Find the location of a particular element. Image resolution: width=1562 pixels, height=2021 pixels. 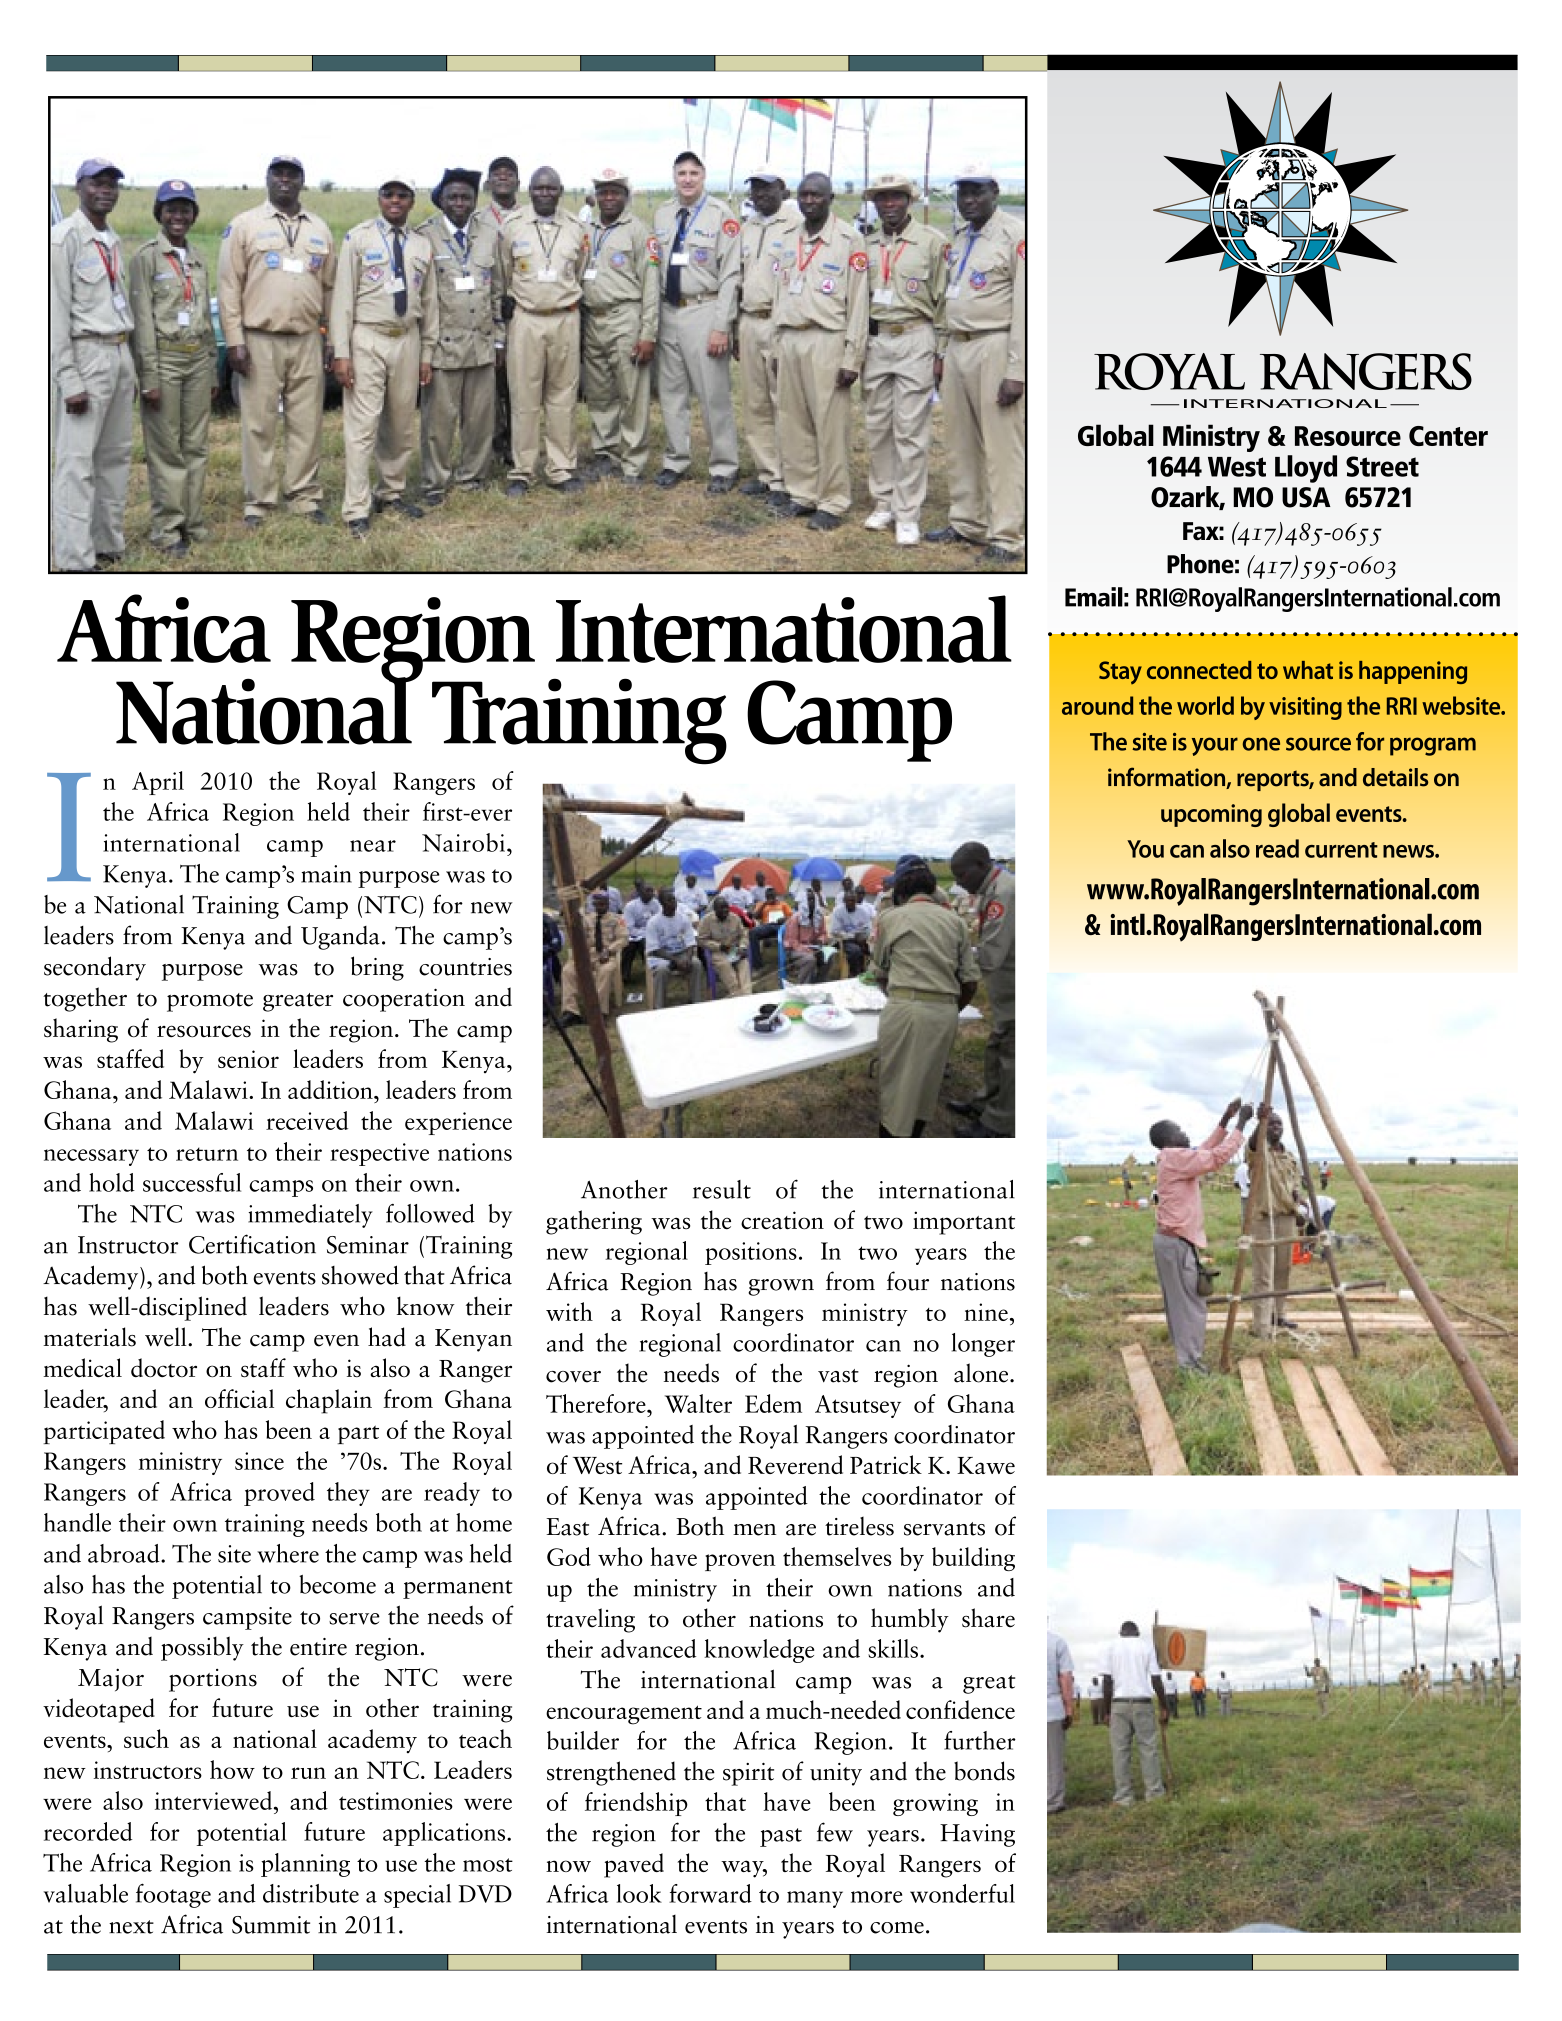

forward is located at coordinates (710, 1893).
